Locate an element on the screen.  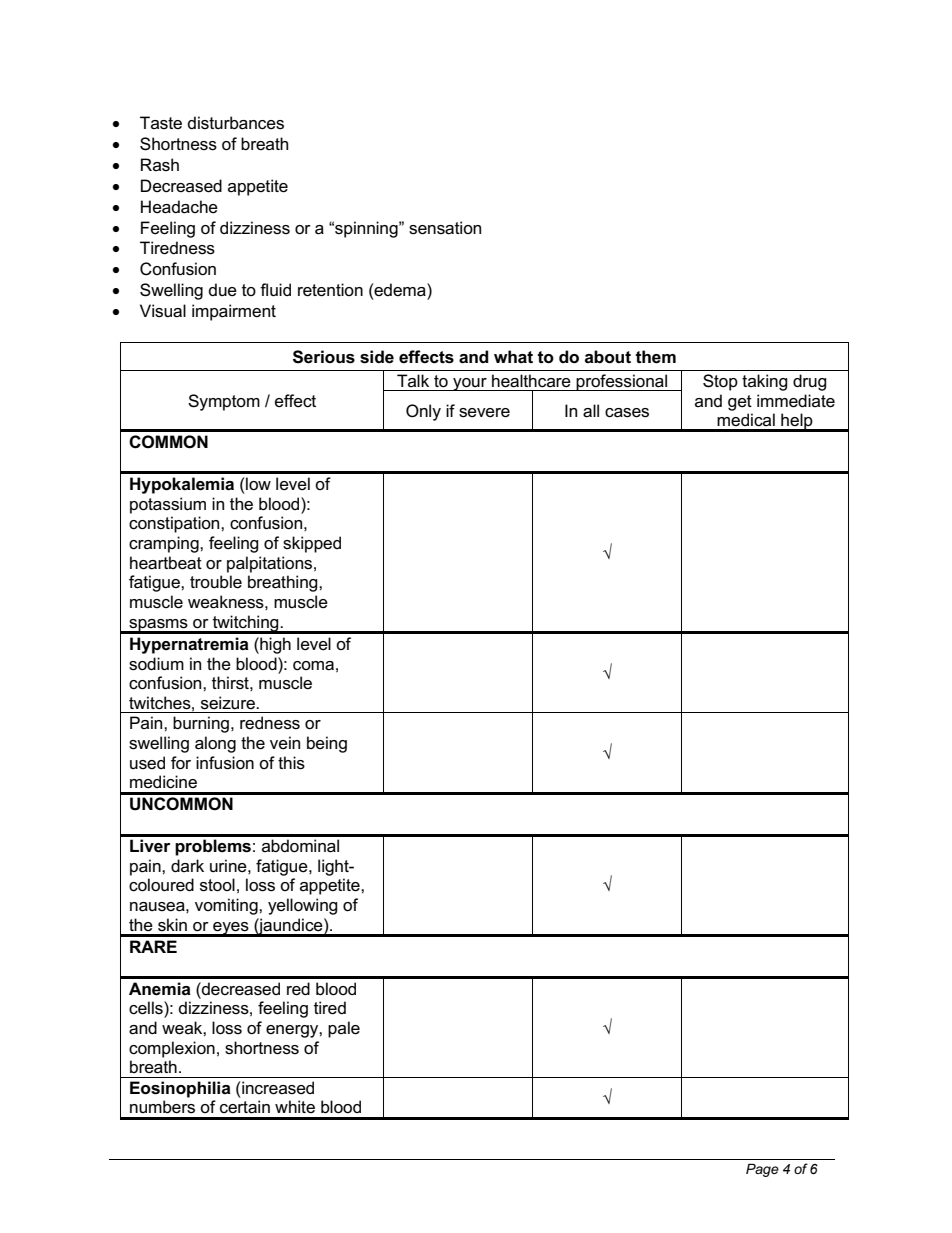
disturbances is located at coordinates (236, 123).
